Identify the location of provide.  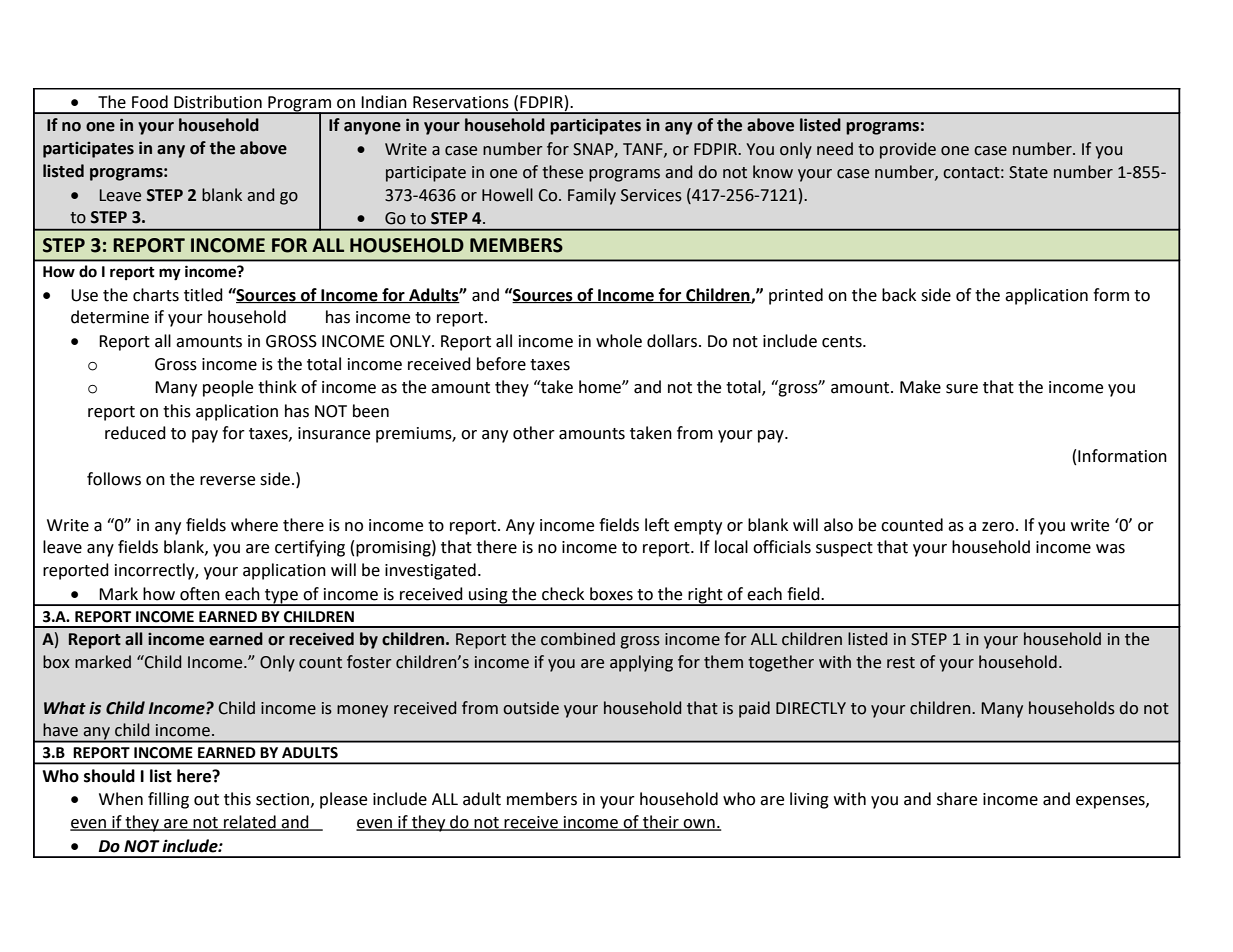
(908, 150).
